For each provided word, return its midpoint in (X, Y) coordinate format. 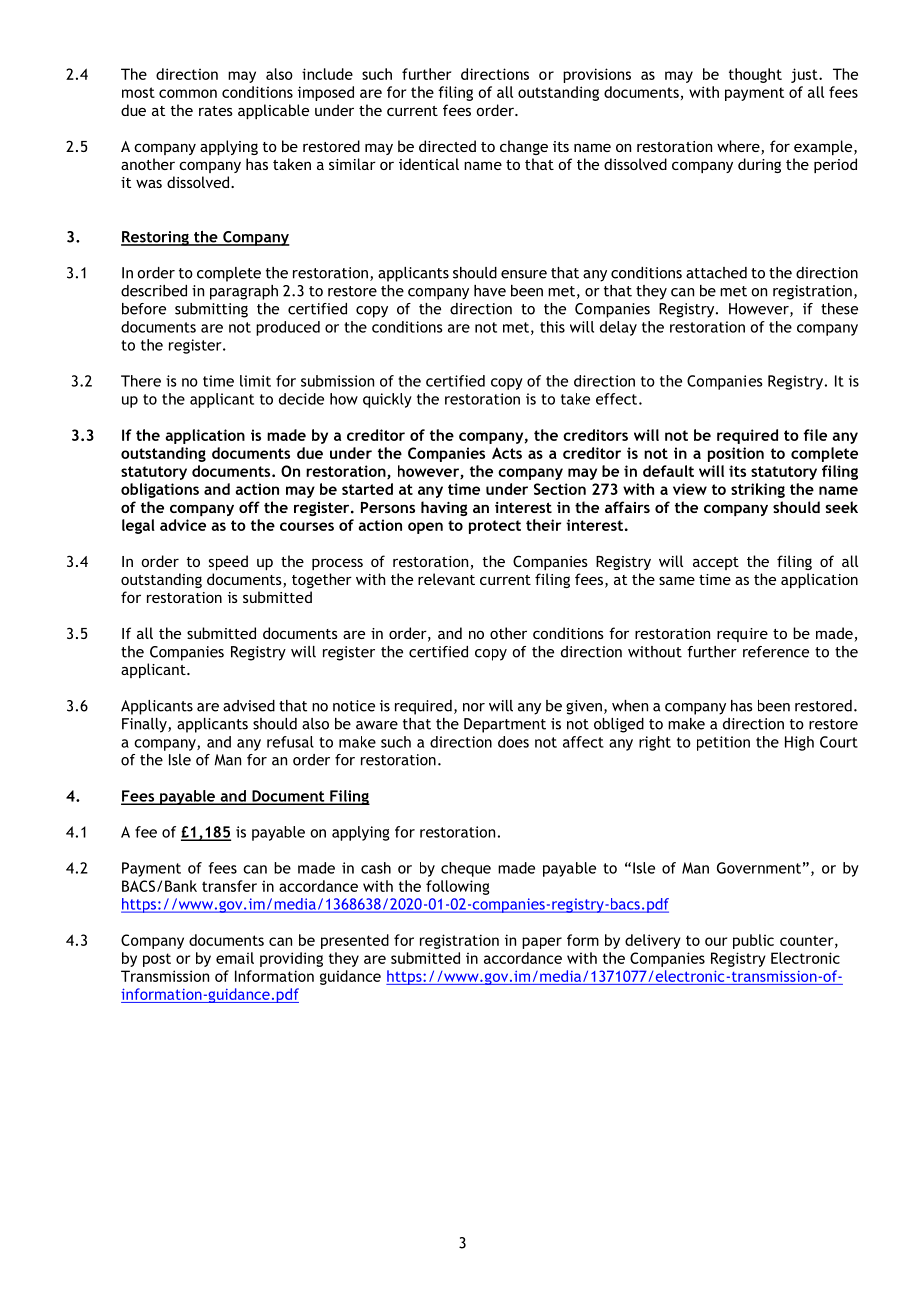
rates (216, 111)
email (235, 958)
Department (505, 725)
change (524, 147)
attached (716, 273)
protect (495, 527)
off (249, 507)
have (490, 291)
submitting (211, 310)
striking (758, 490)
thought (755, 75)
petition (723, 743)
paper (542, 943)
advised (249, 706)
